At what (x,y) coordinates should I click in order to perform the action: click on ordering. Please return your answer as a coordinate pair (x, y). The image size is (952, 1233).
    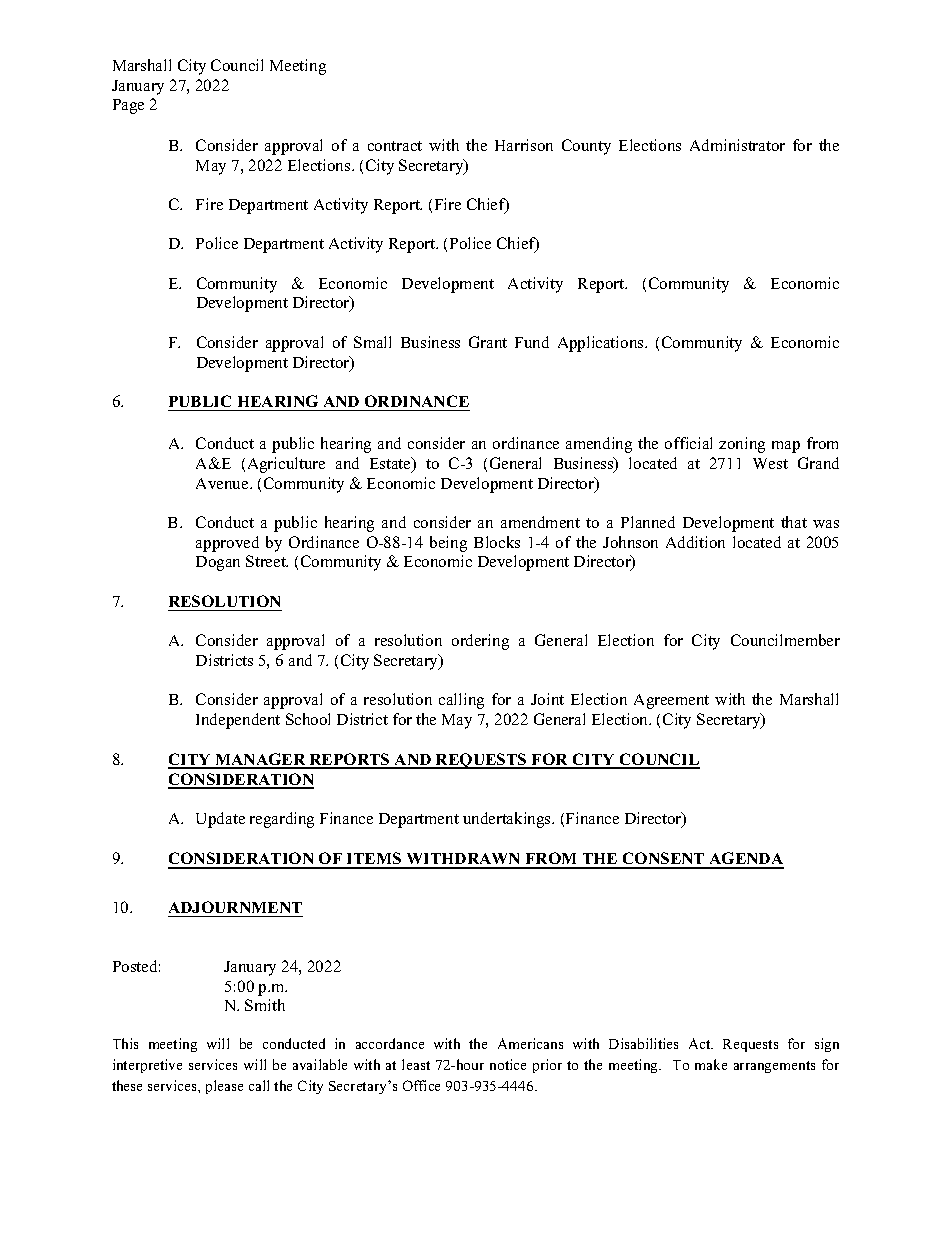
    Looking at the image, I should click on (480, 642).
